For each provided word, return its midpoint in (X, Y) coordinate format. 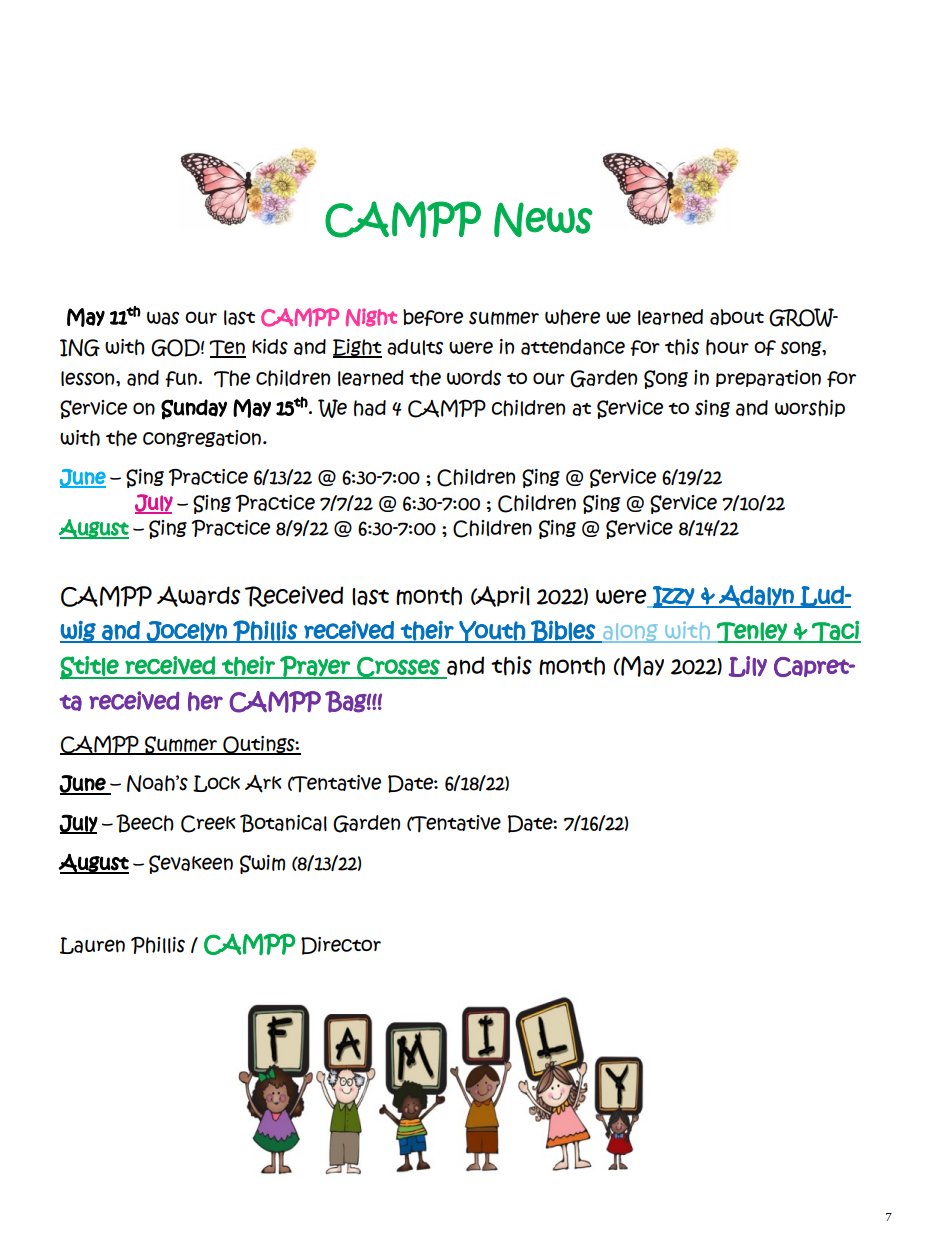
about (737, 317)
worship (810, 408)
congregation (202, 438)
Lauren (92, 945)
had (370, 408)
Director (341, 946)
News (543, 219)
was (163, 318)
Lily (748, 666)
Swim (262, 864)
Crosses (398, 668)
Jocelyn (187, 632)
